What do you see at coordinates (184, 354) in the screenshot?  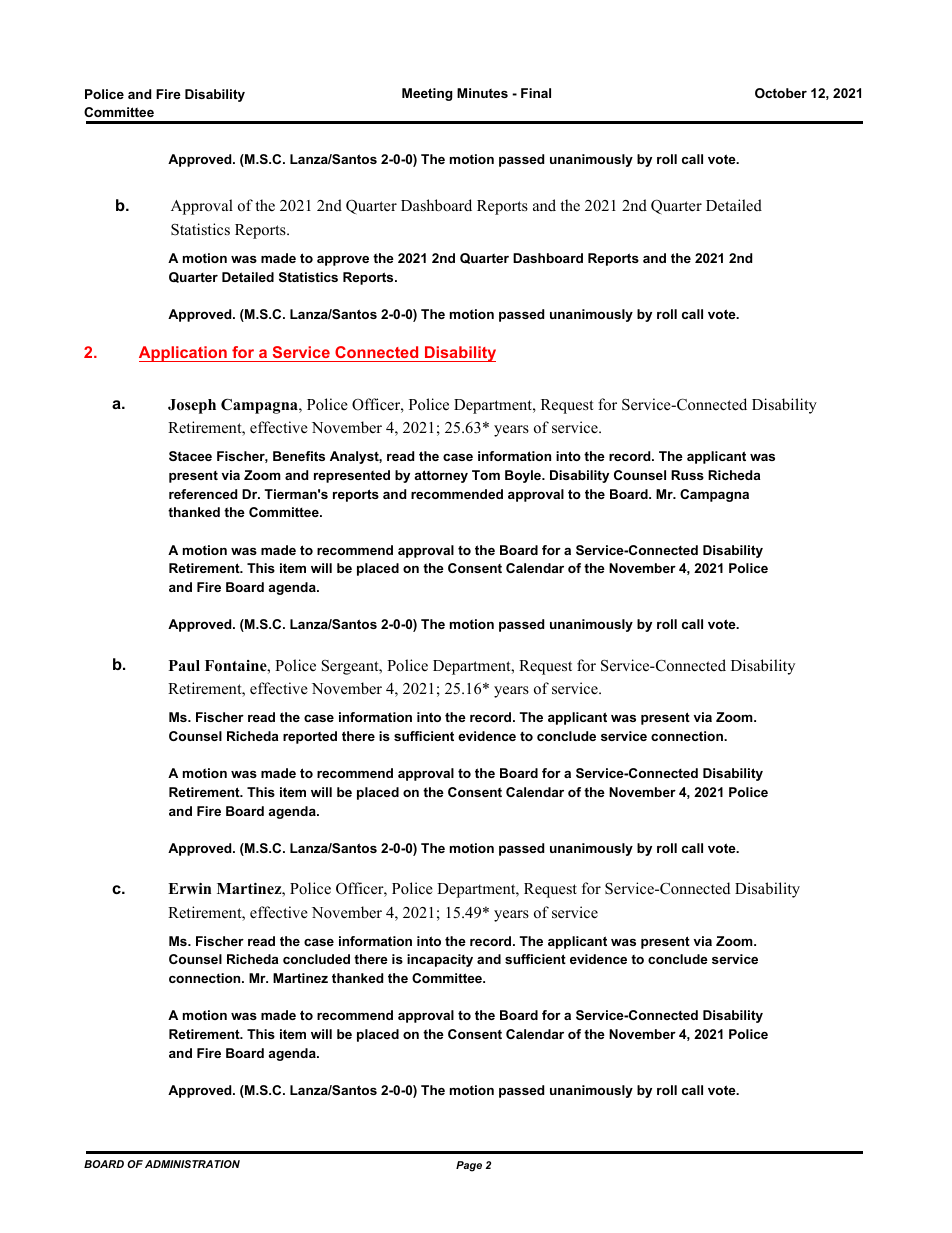 I see `Application` at bounding box center [184, 354].
